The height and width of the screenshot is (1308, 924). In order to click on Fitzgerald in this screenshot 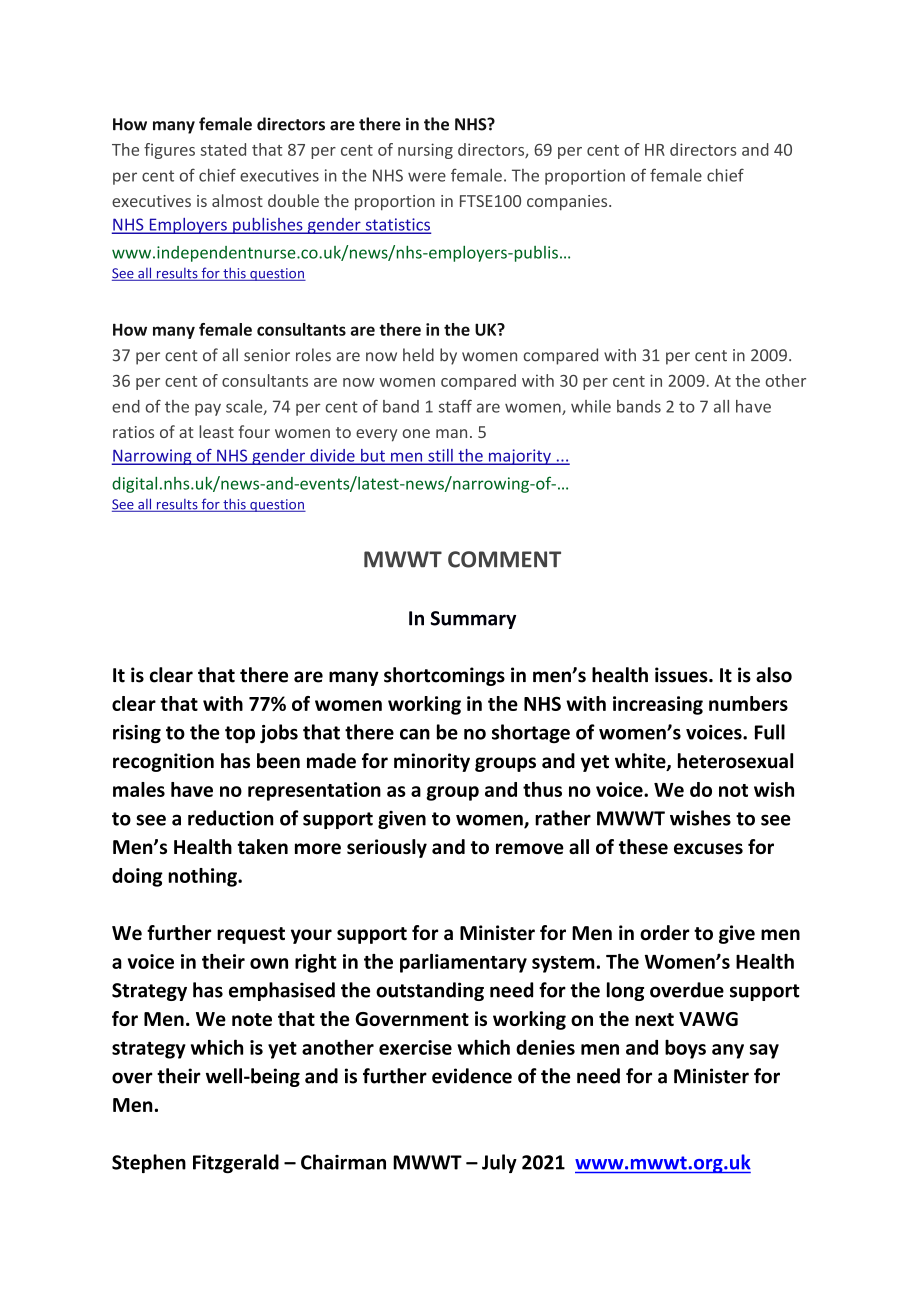, I will do `click(236, 1163)`.
